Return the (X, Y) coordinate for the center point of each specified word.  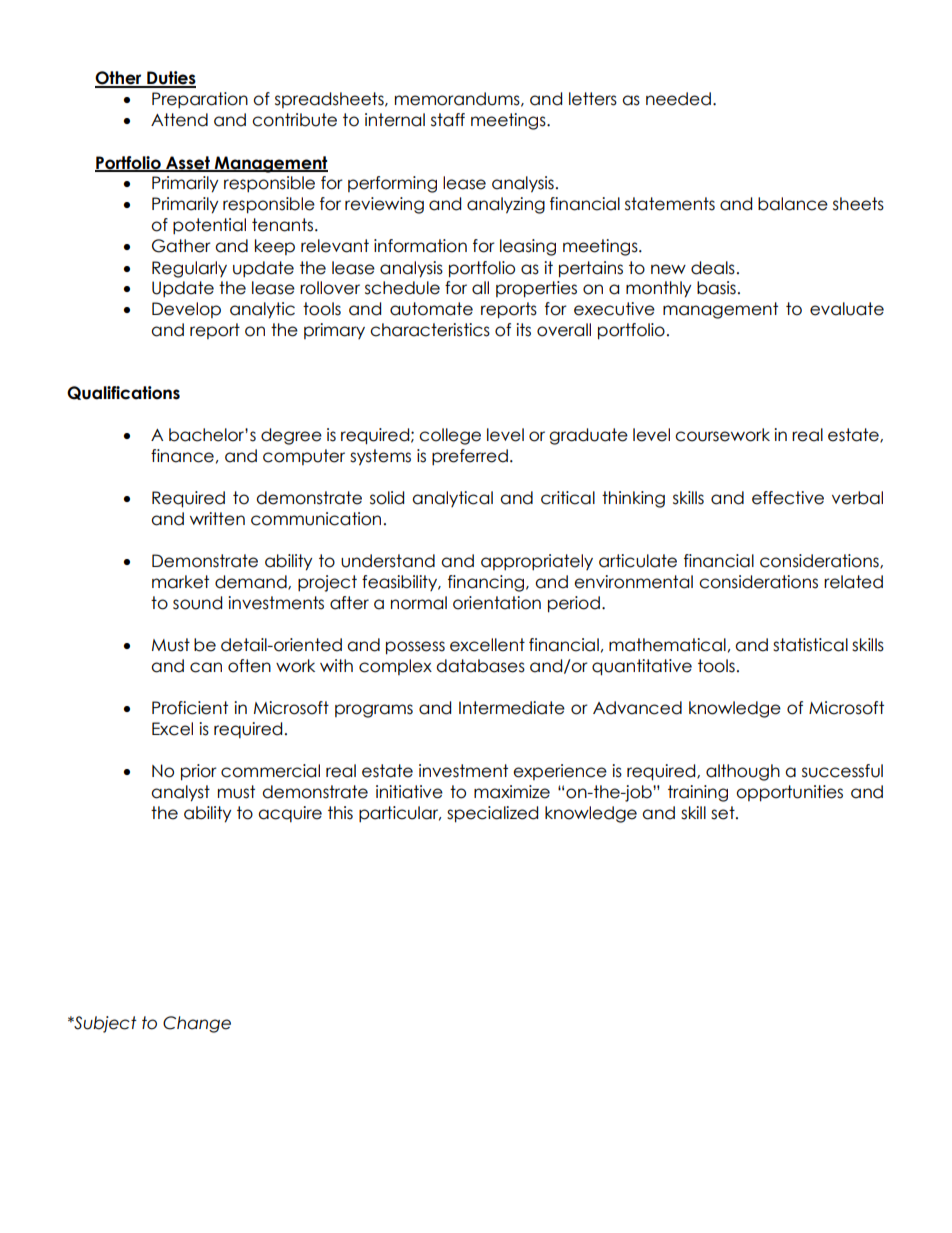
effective (788, 498)
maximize (512, 792)
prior (199, 772)
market (180, 582)
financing (487, 583)
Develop (186, 310)
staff (448, 120)
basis (716, 288)
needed (678, 99)
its (523, 330)
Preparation (200, 100)
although (743, 772)
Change (197, 1024)
